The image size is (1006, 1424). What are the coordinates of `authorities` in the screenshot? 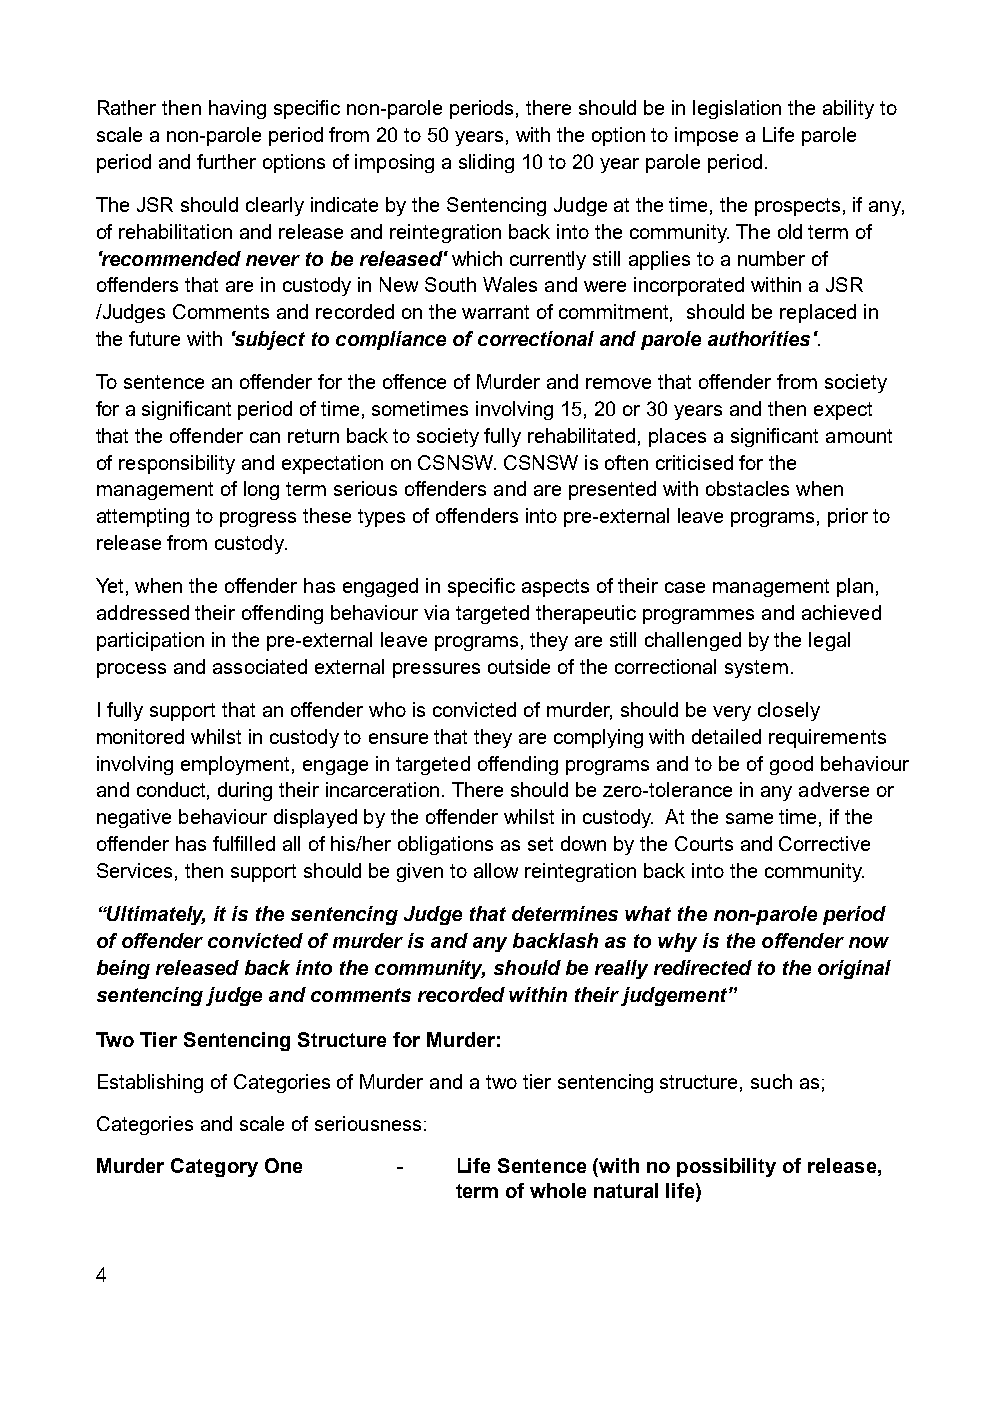 It's located at (759, 338).
